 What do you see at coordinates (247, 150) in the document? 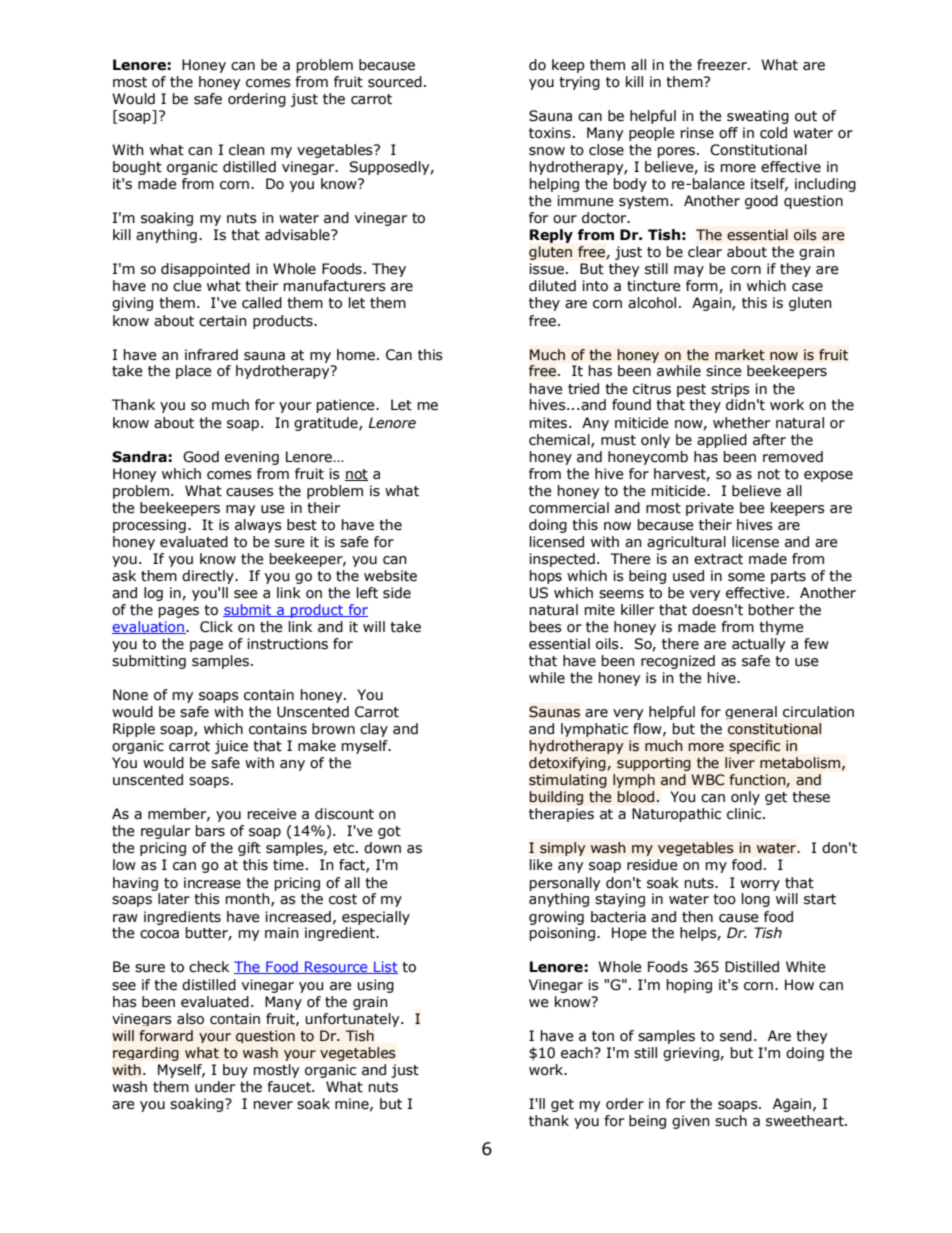
I see `clean` at bounding box center [247, 150].
